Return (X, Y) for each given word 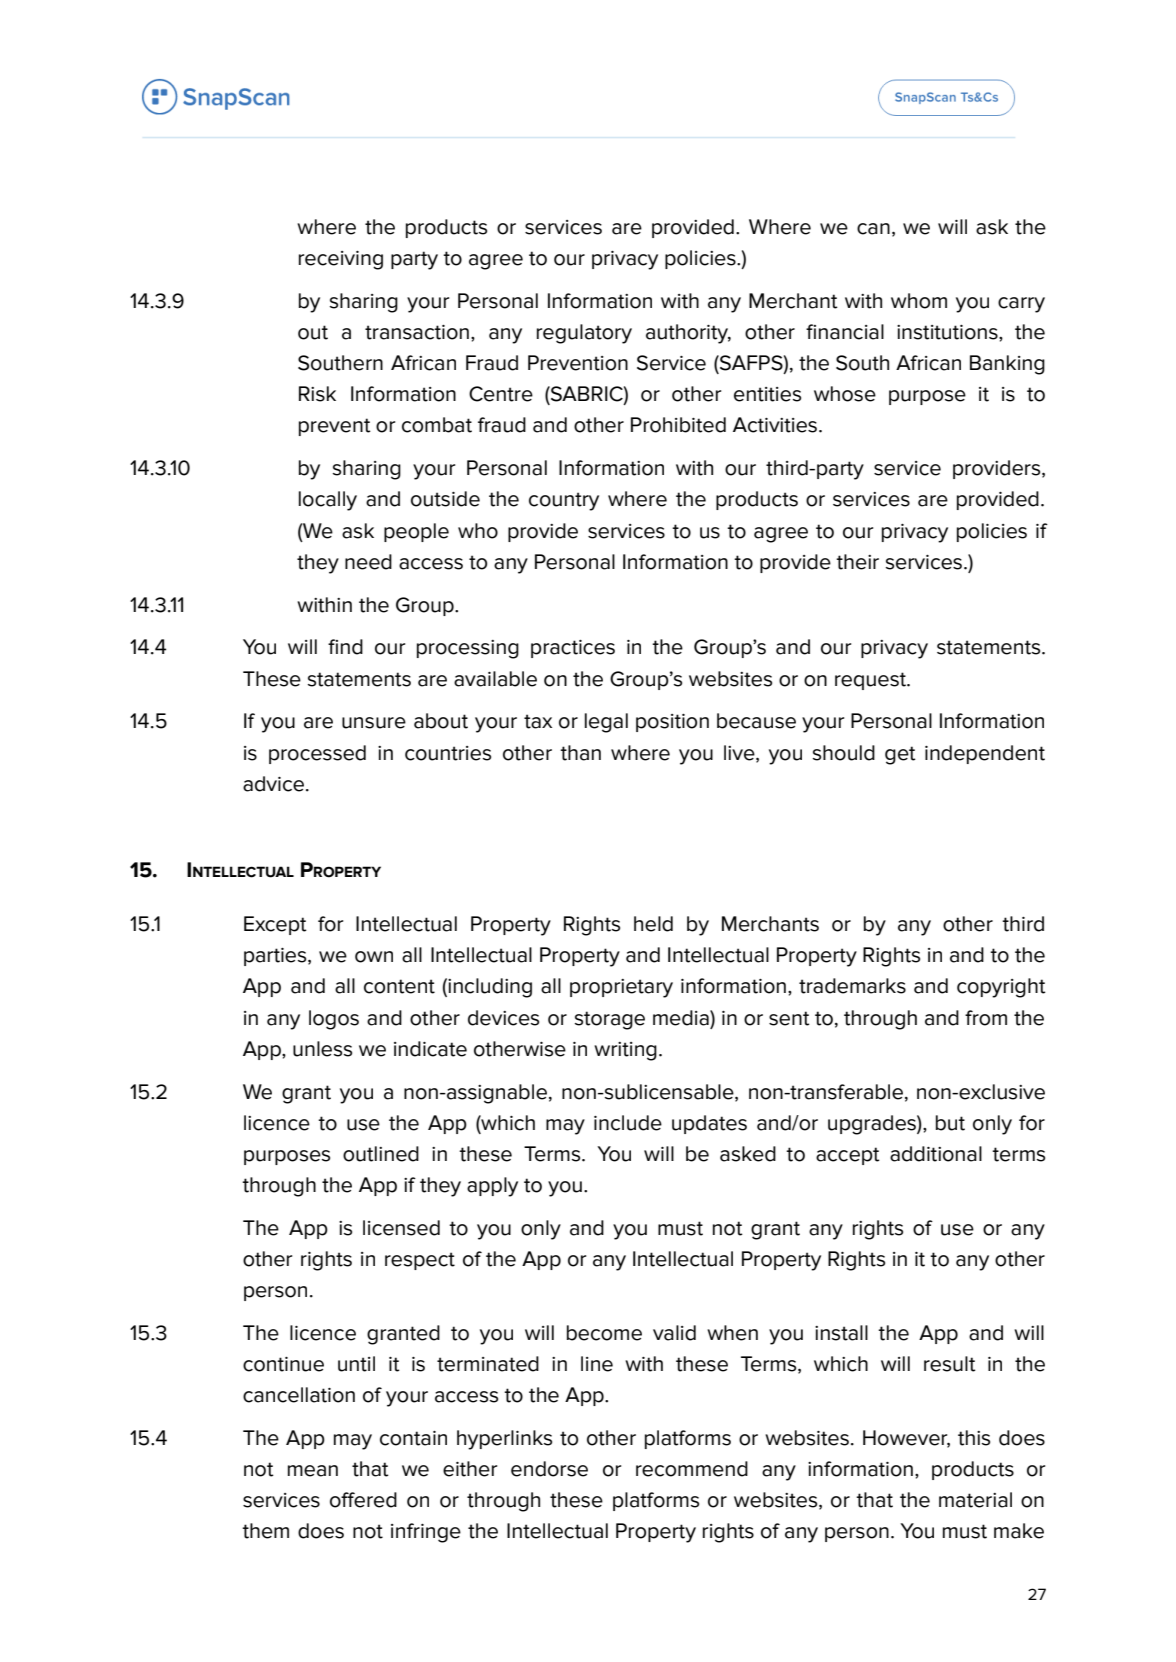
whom (919, 301)
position (672, 723)
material (975, 1500)
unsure (374, 723)
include (628, 1123)
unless (322, 1049)
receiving (341, 260)
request (872, 681)
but (950, 1123)
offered (363, 1500)
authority (688, 334)
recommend (692, 1469)
